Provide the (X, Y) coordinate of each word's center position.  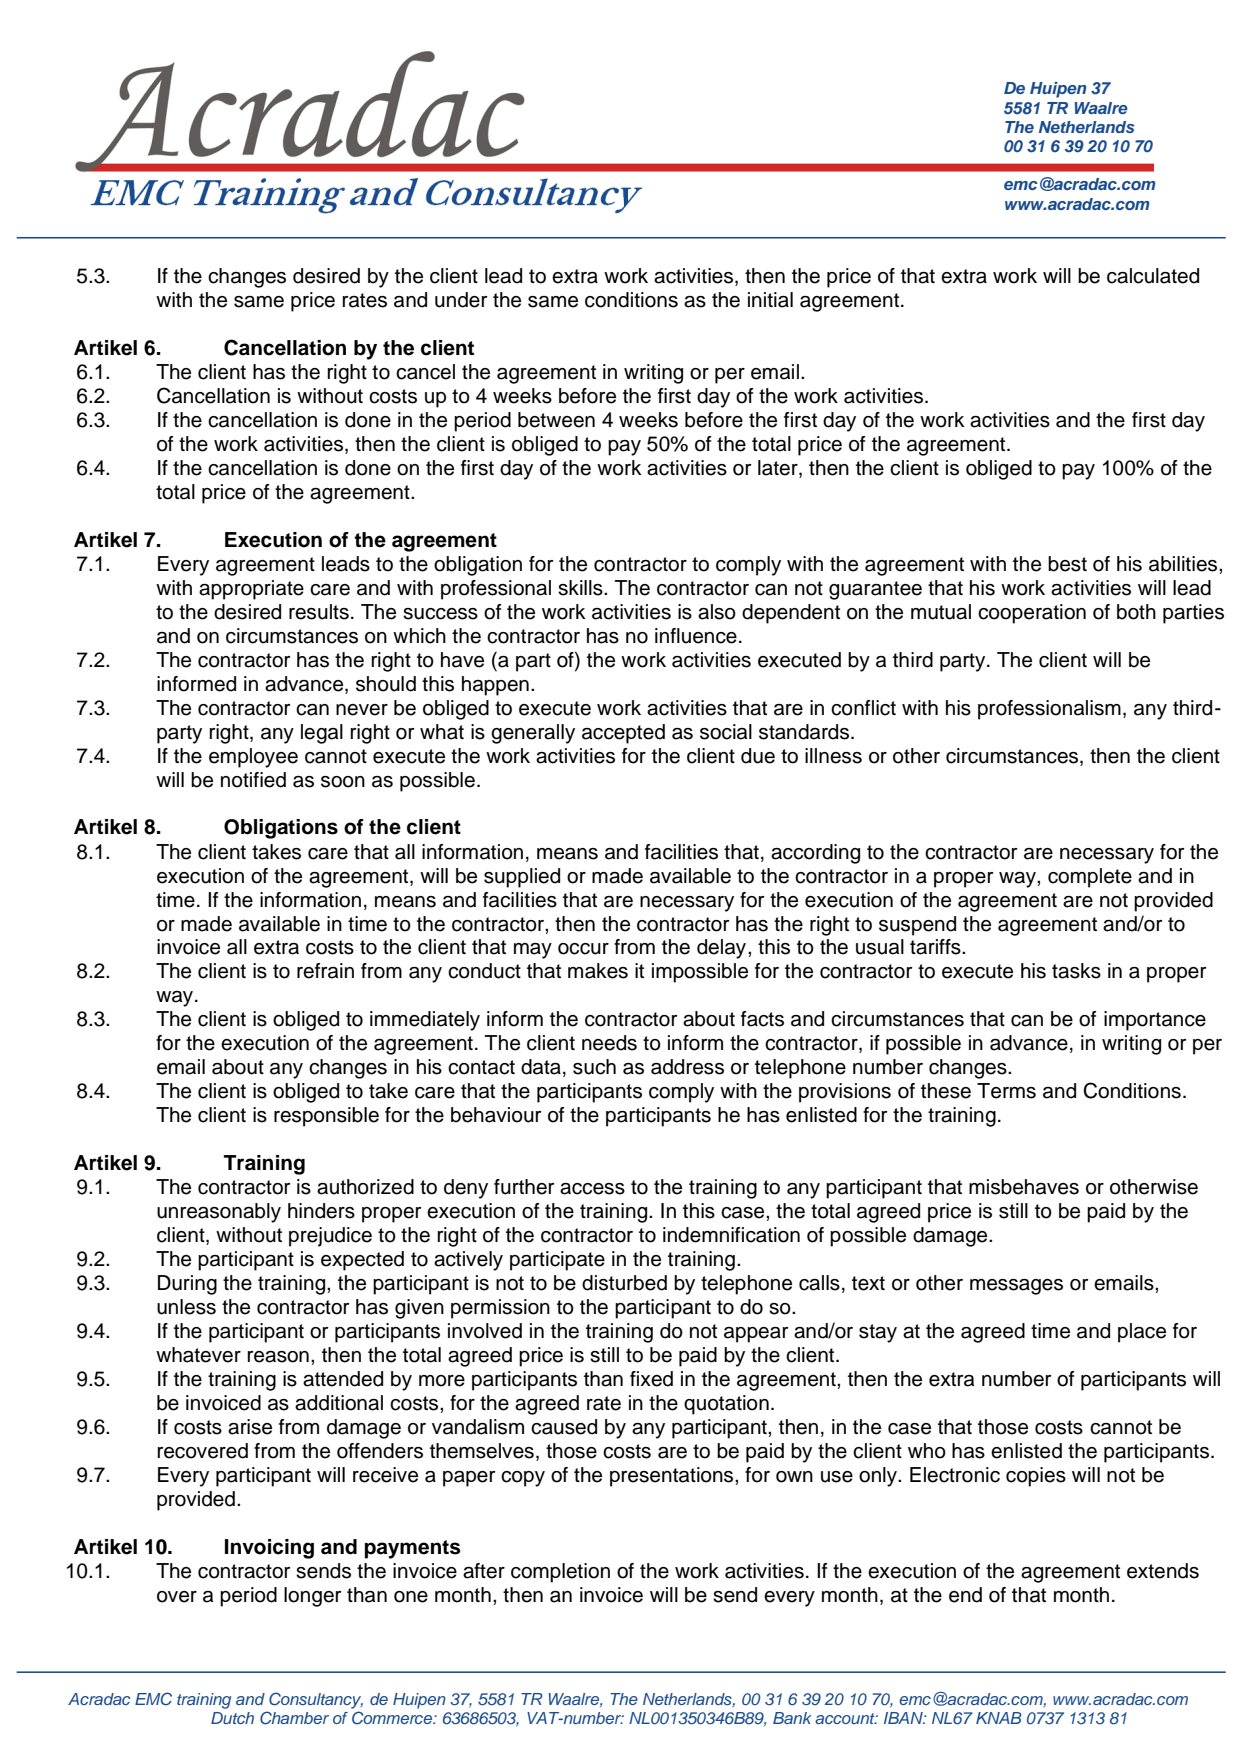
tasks (1076, 971)
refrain (325, 971)
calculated (1153, 276)
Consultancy (316, 1700)
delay (723, 949)
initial (770, 300)
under (461, 300)
